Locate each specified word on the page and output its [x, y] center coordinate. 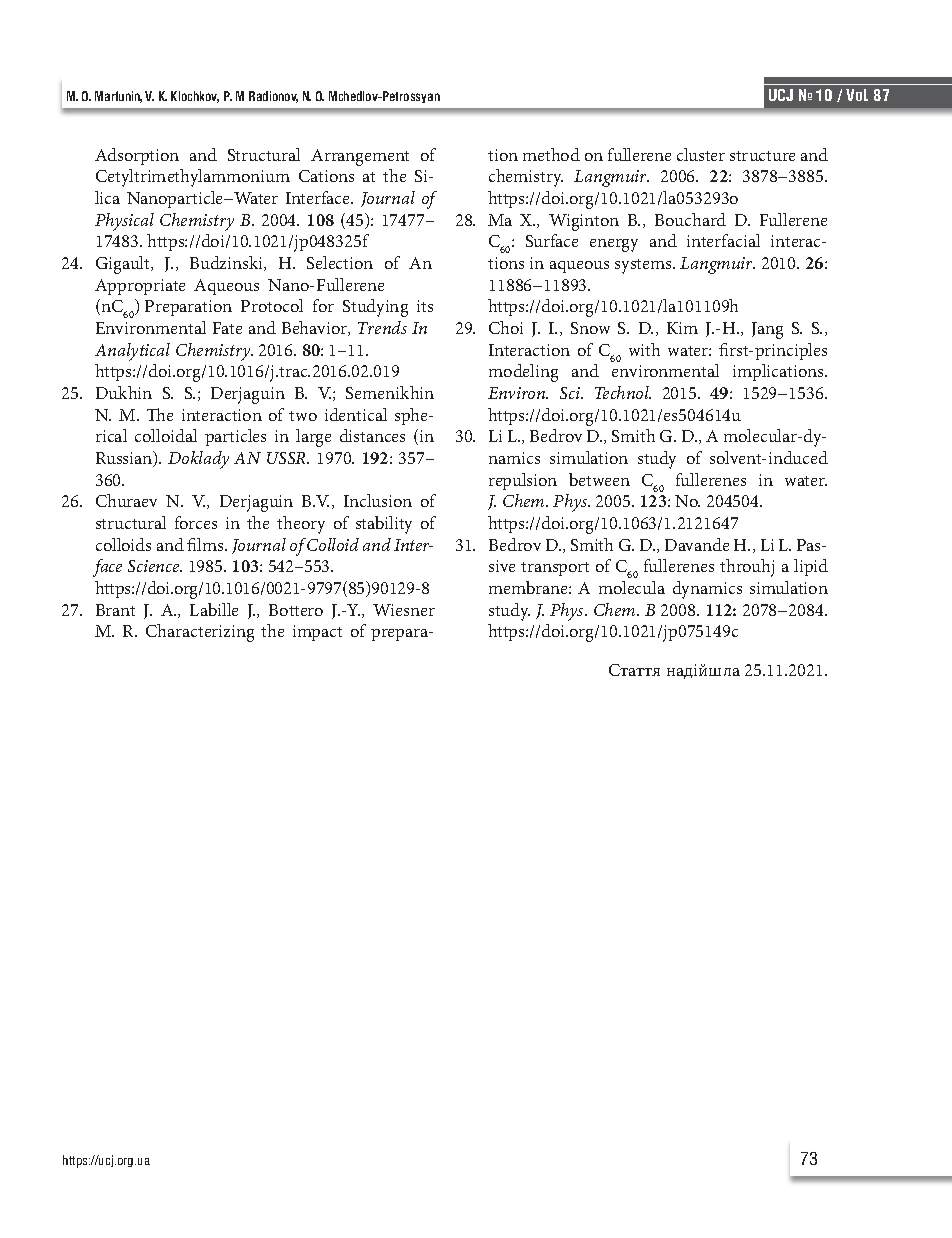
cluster [701, 154]
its [425, 306]
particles [235, 437]
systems [644, 266]
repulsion [523, 481]
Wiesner [404, 610]
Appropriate [140, 287]
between [599, 479]
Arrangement [360, 157]
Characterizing [200, 633]
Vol [857, 95]
